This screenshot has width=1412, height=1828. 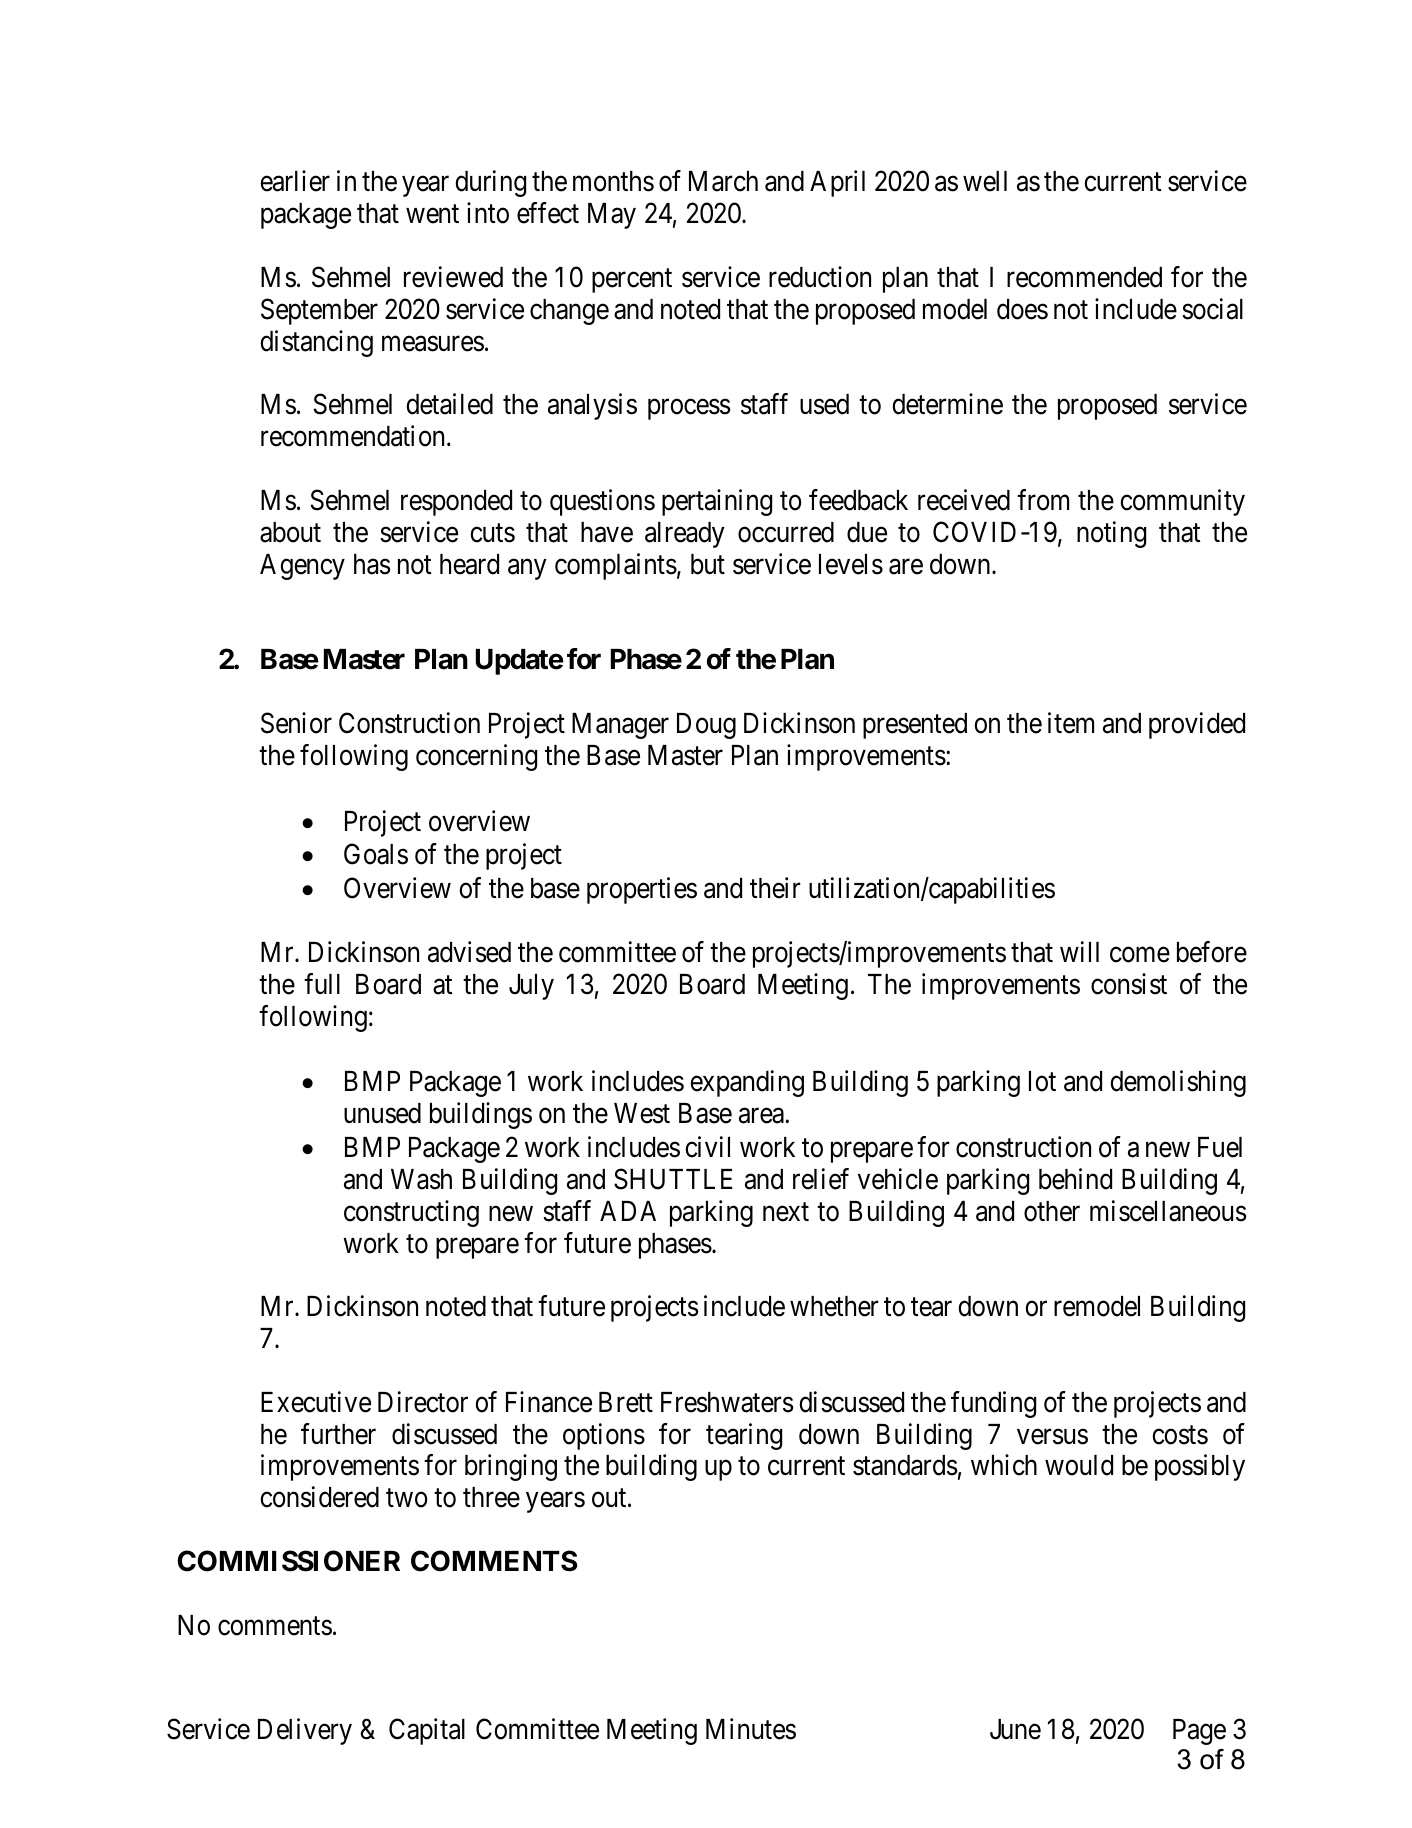 What do you see at coordinates (1042, 1081) in the screenshot?
I see `lot` at bounding box center [1042, 1081].
